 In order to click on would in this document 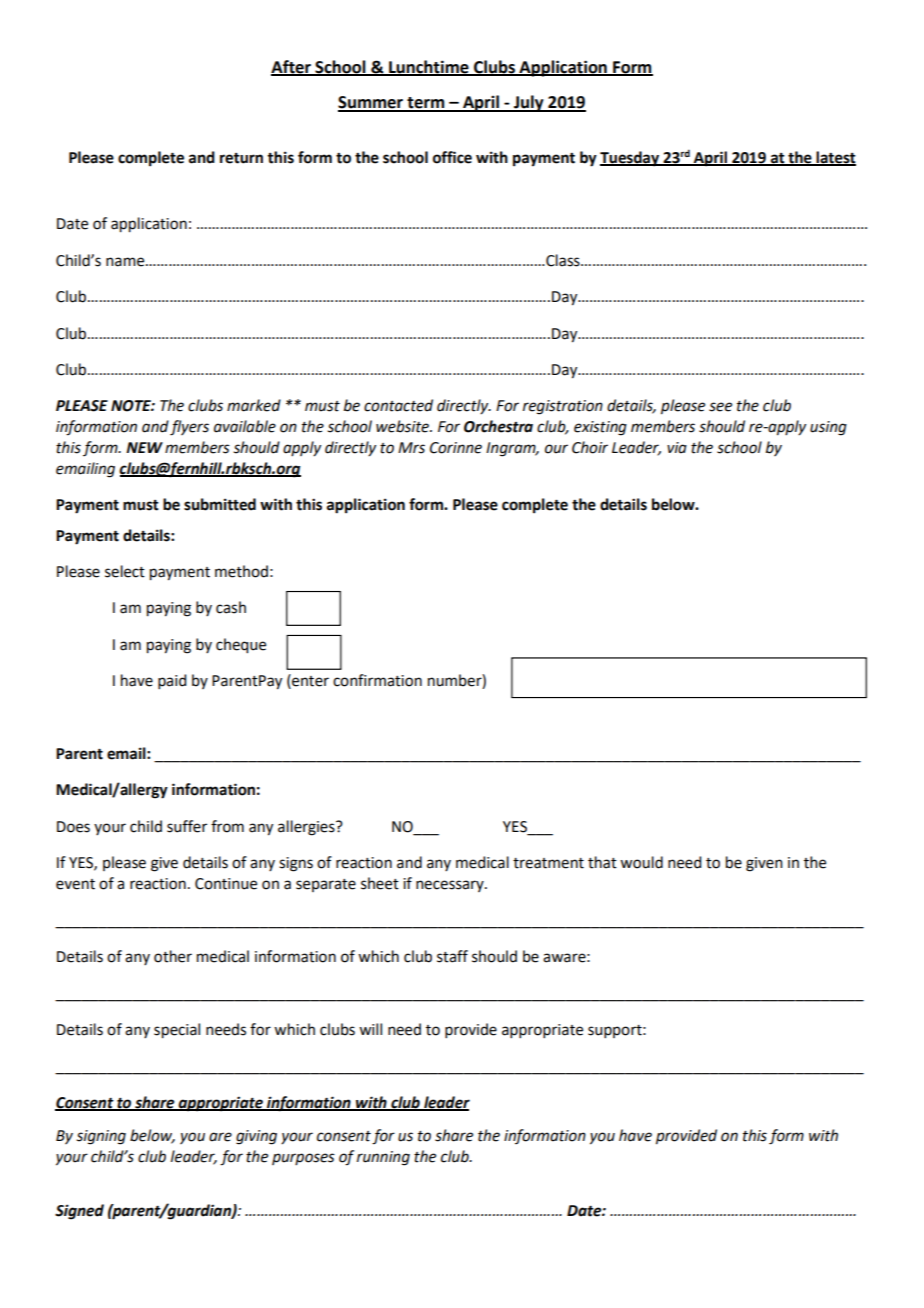, I will do `click(641, 862)`.
